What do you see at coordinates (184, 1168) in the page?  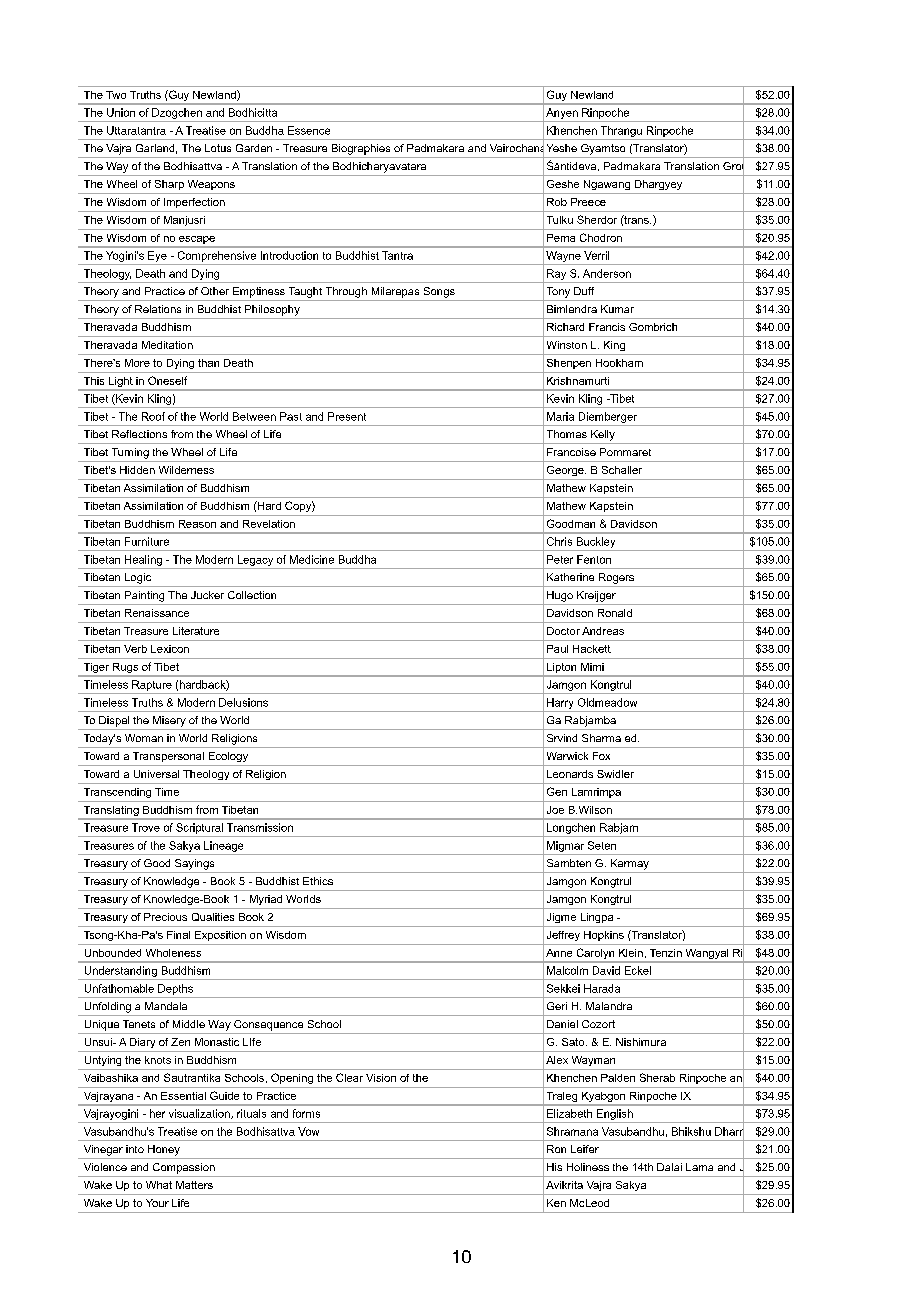 I see `Compassion` at bounding box center [184, 1168].
